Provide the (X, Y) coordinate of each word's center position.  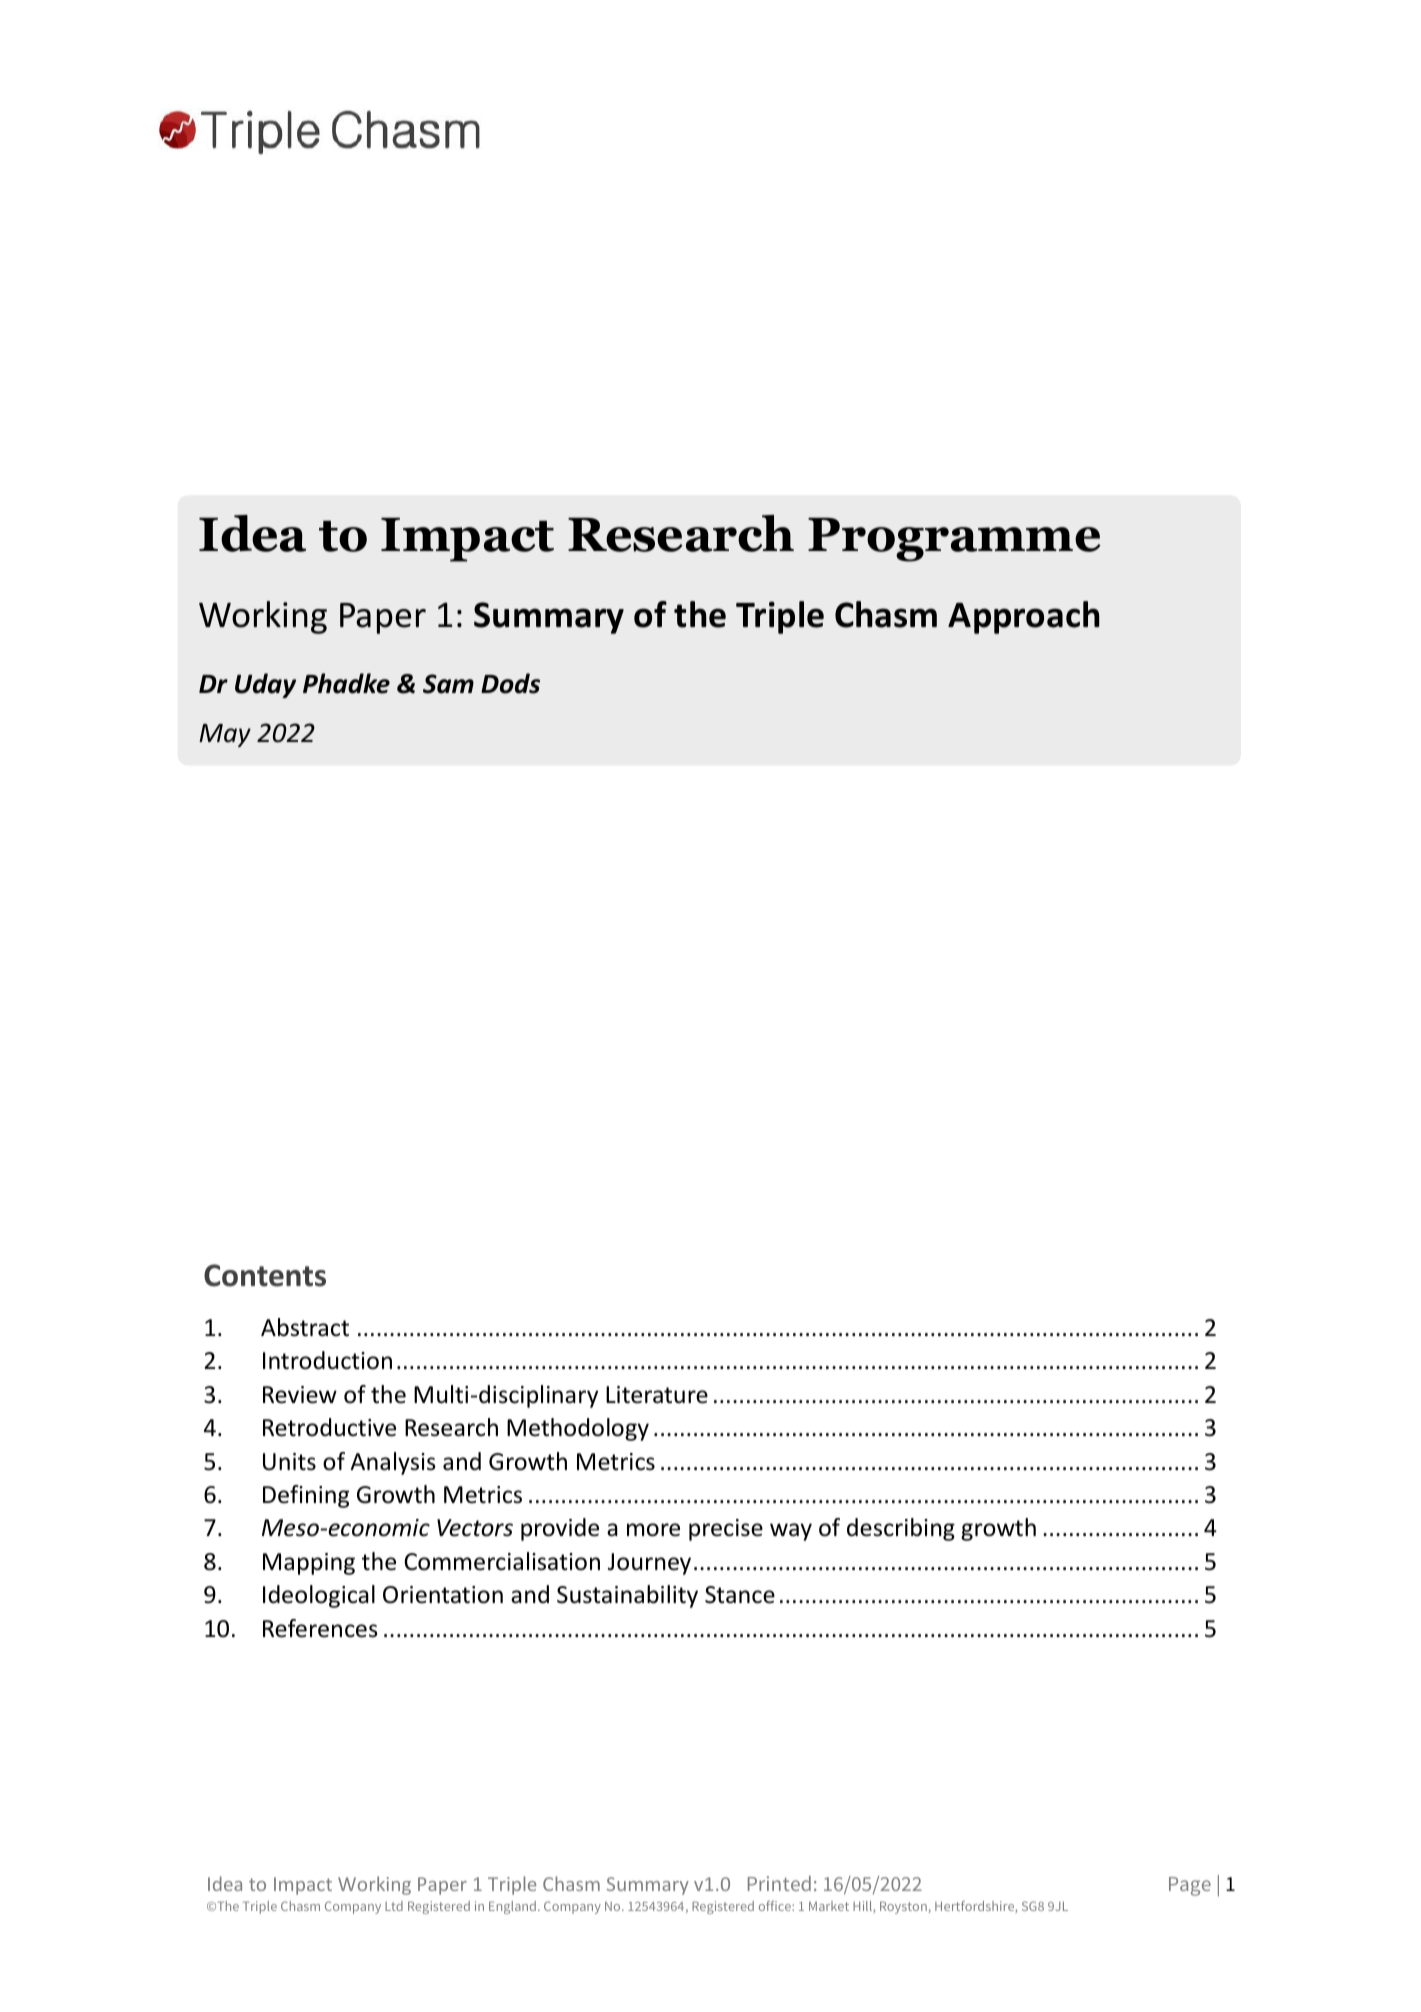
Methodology (578, 1429)
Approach (1023, 617)
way (791, 1532)
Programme (954, 540)
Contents (265, 1275)
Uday (265, 685)
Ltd (394, 1906)
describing (901, 1529)
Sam (448, 684)
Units (289, 1462)
